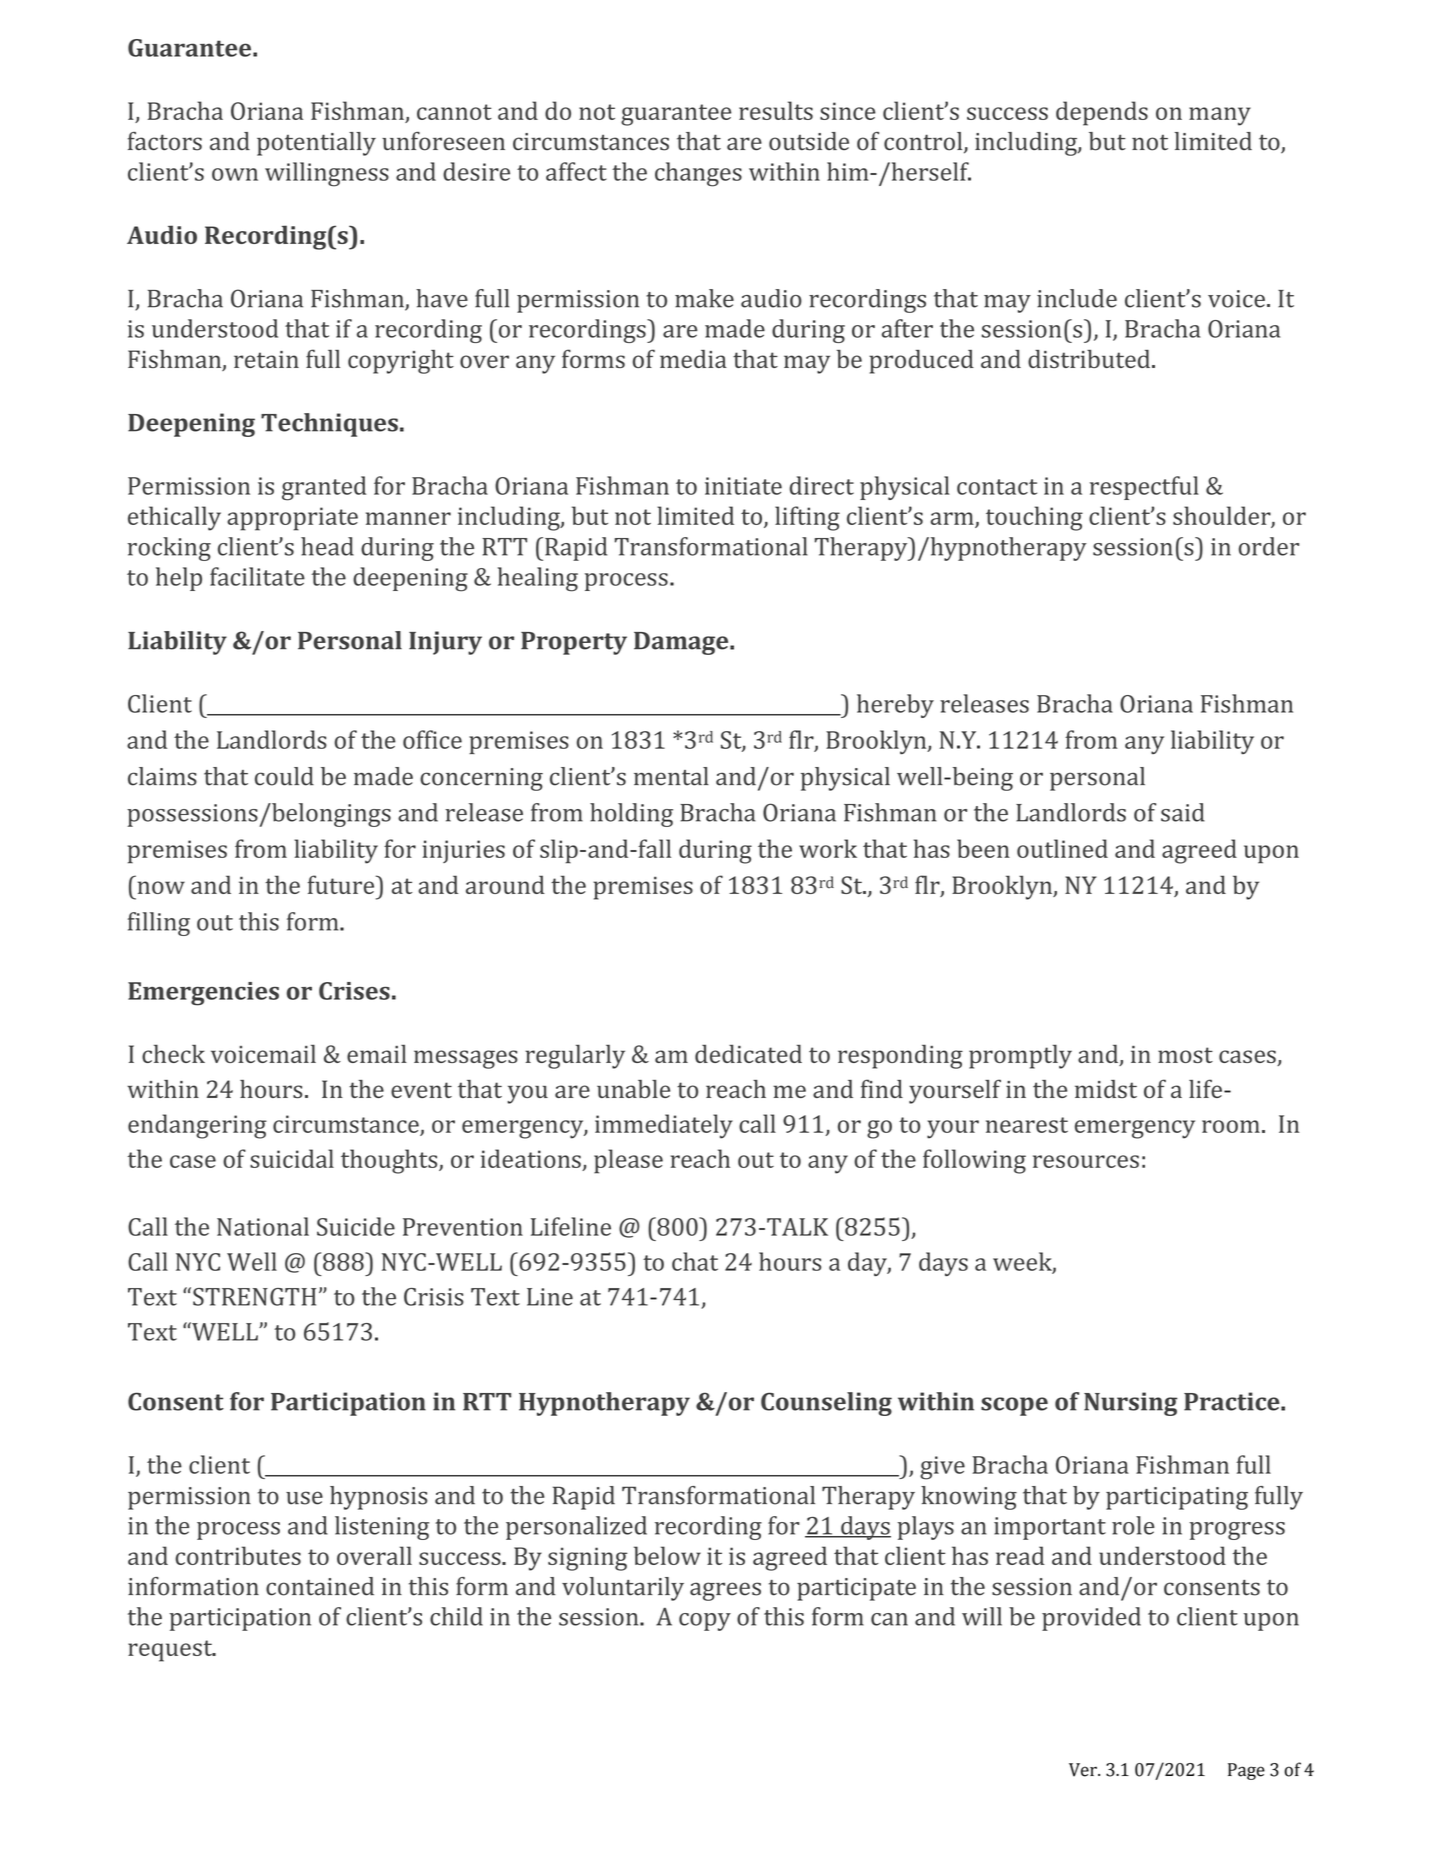 The width and height of the screenshot is (1441, 1865). Describe the element at coordinates (1144, 488) in the screenshot. I see `respectful` at that location.
